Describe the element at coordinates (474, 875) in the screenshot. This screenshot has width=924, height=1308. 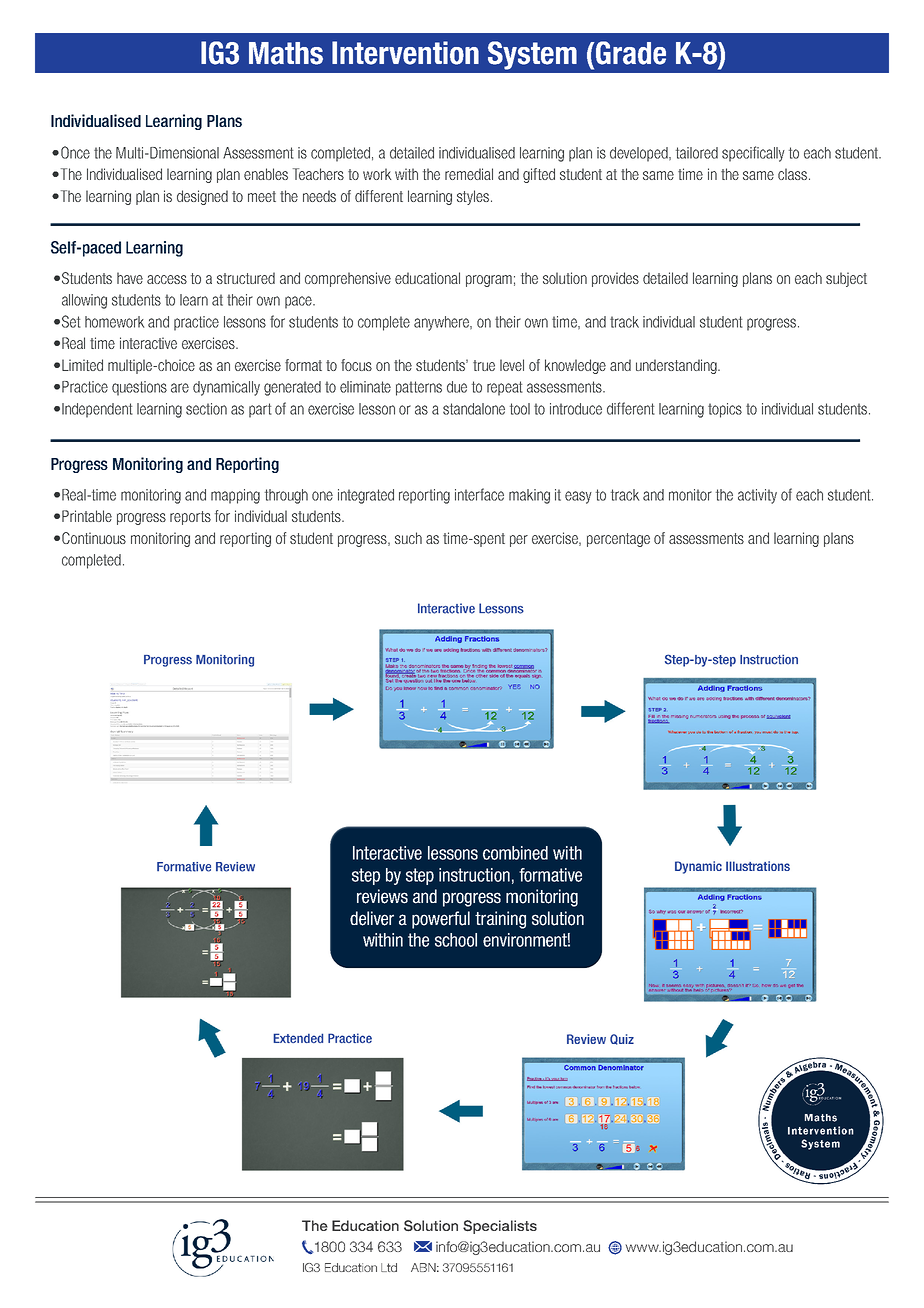
I see `instruction` at that location.
